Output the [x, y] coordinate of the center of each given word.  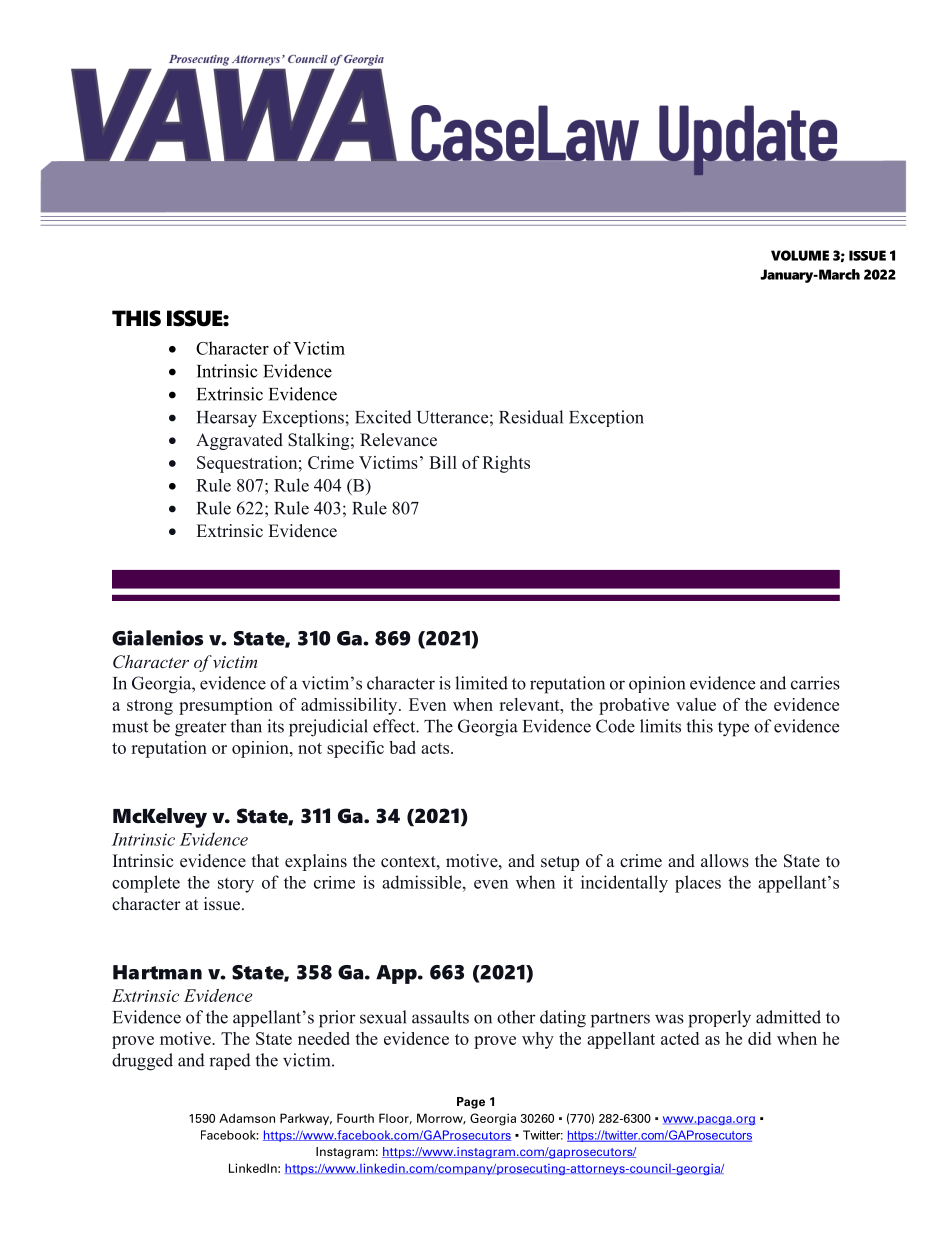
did [759, 1038]
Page [471, 1103]
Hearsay [227, 419]
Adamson [247, 1118]
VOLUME [800, 255]
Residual [531, 417]
